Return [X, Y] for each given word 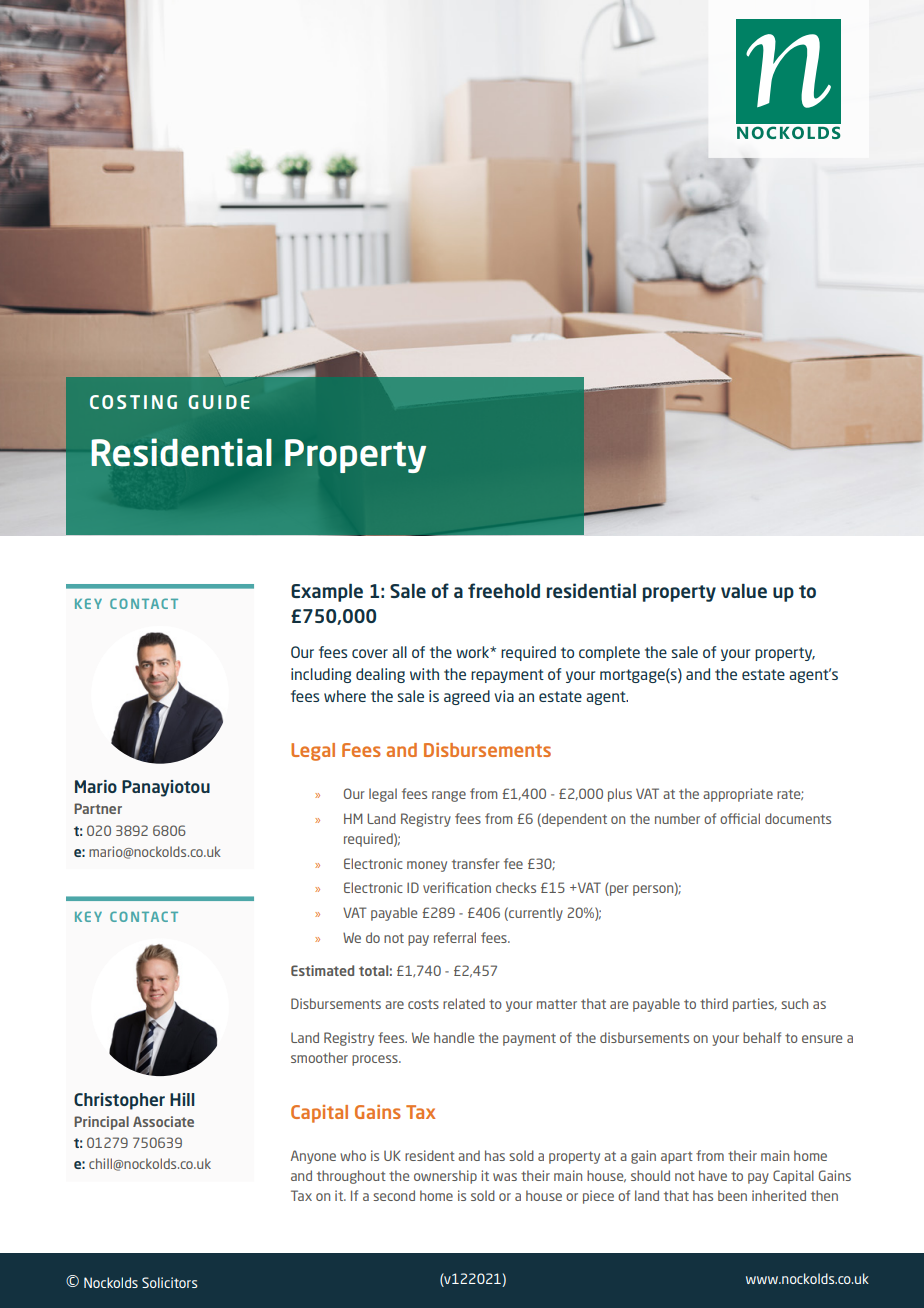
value [744, 591]
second [394, 1195]
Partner [98, 808]
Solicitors [169, 1282]
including [321, 675]
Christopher [119, 1101]
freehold [504, 590]
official [740, 818]
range [449, 796]
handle [454, 1037]
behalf [762, 1037]
